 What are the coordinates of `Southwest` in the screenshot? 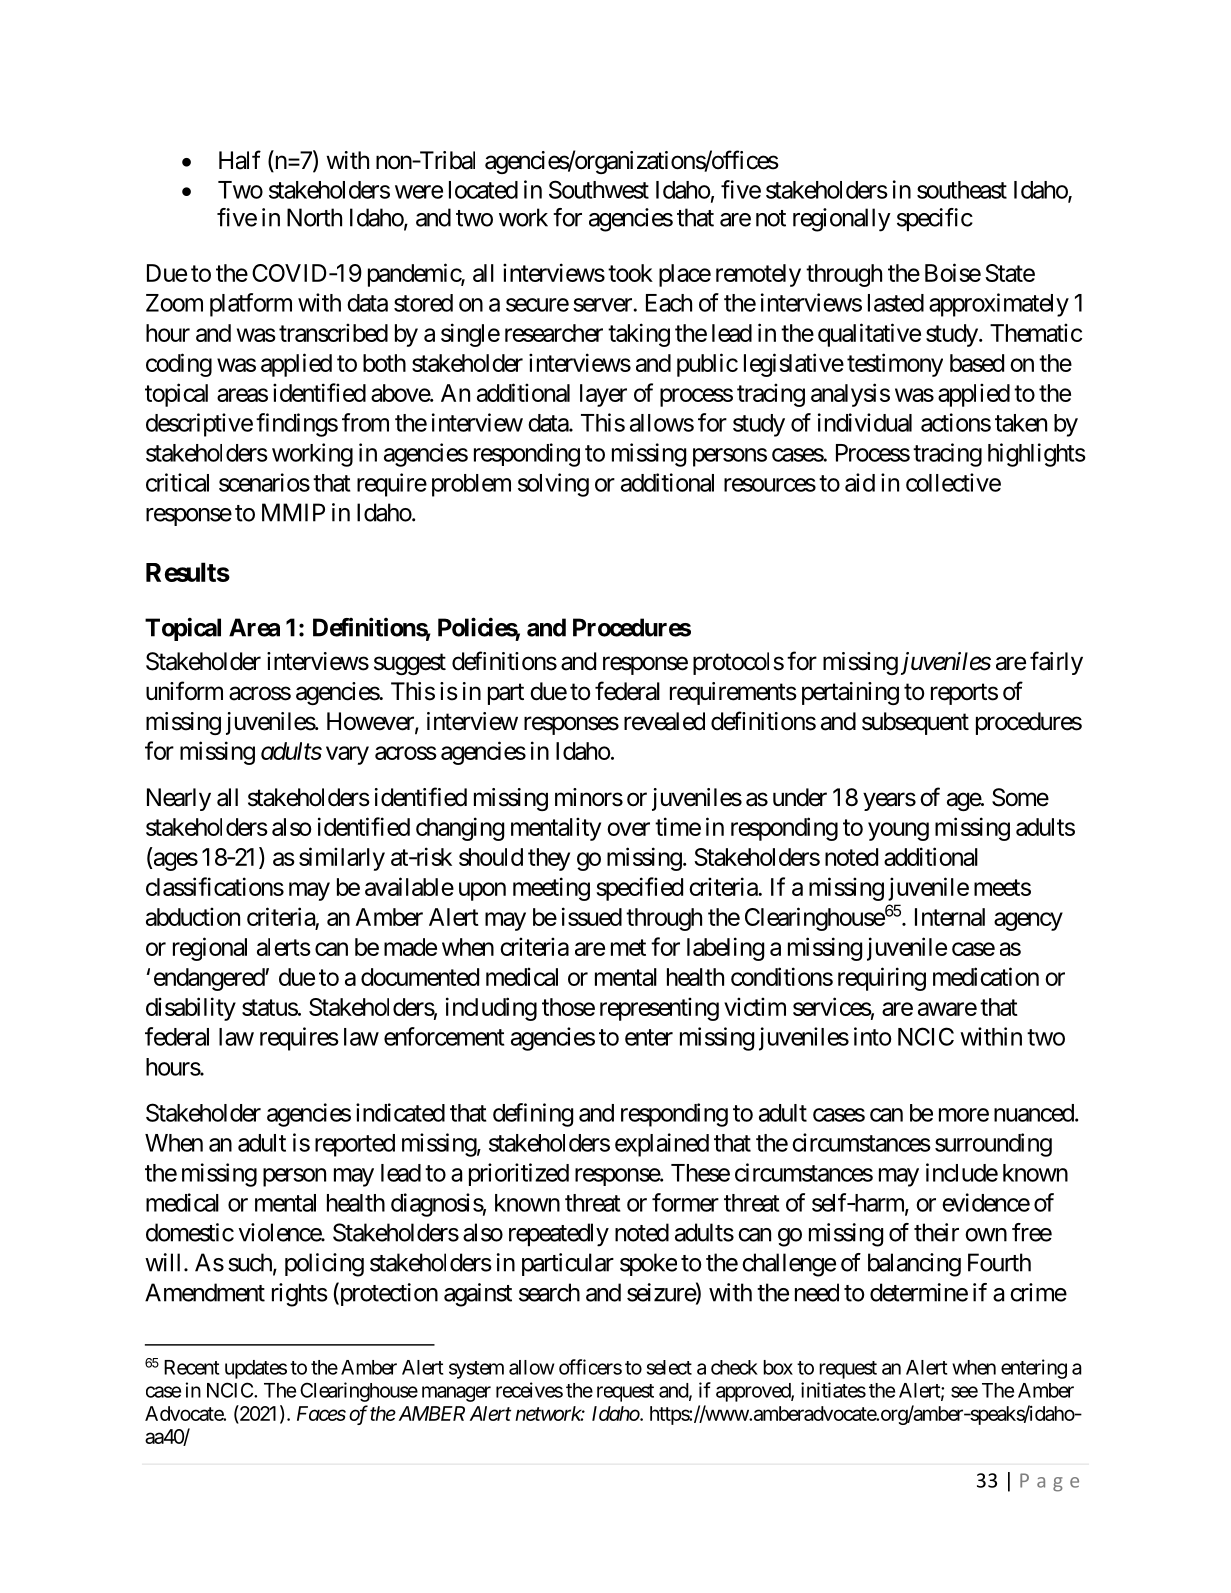 It's located at (599, 189).
